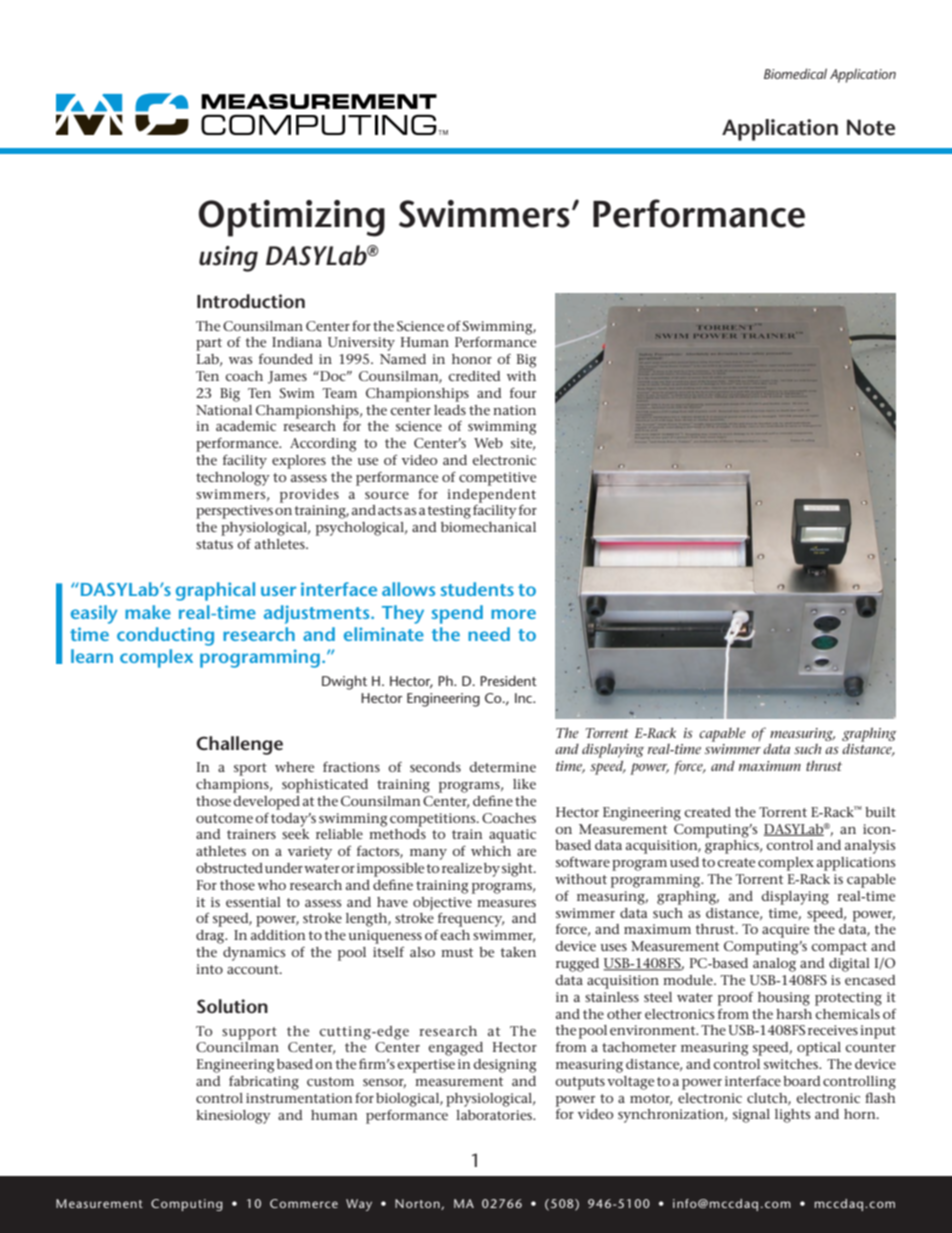 The image size is (952, 1233). What do you see at coordinates (224, 818) in the image?
I see `outcome` at bounding box center [224, 818].
